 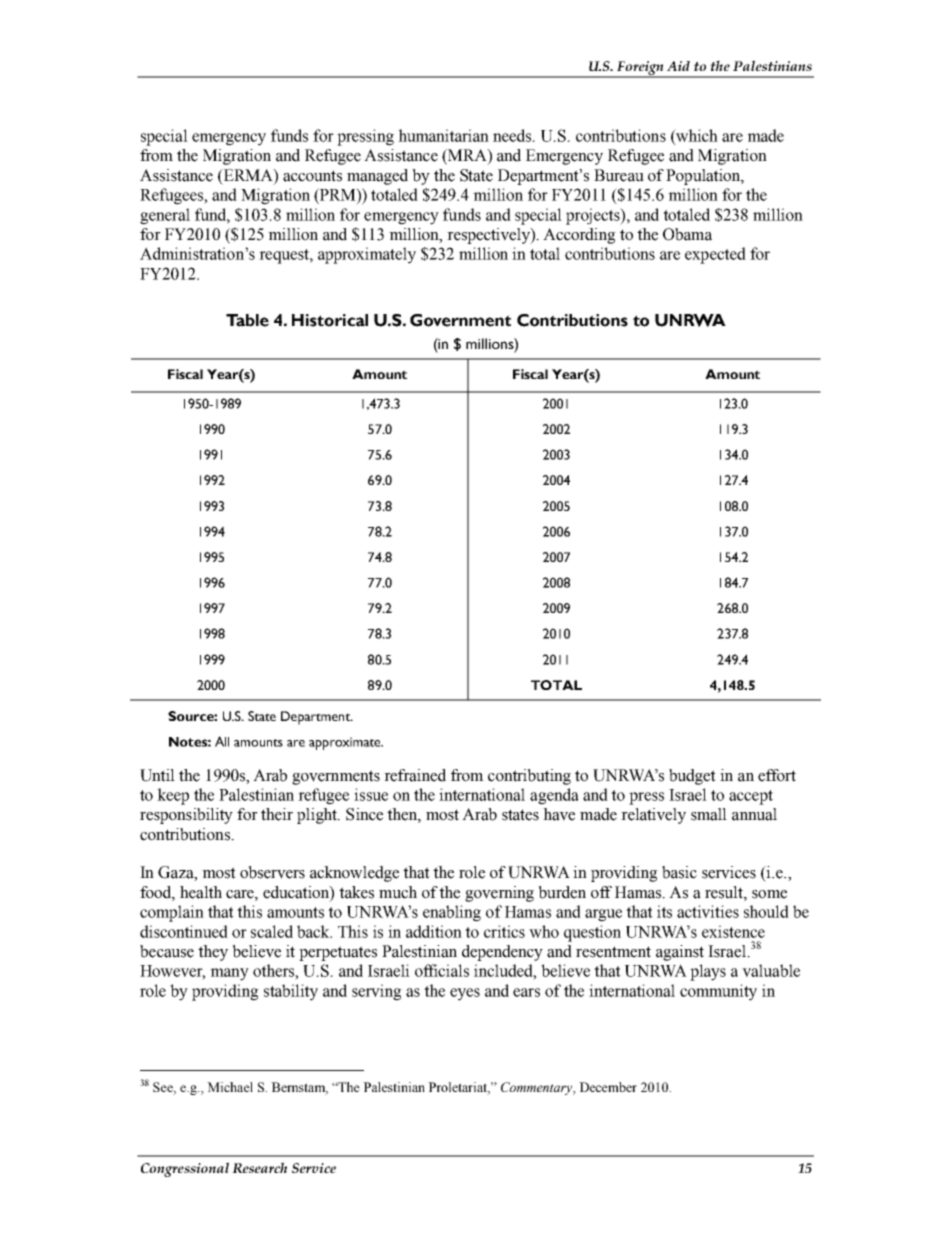 I want to click on ERMA, so click(x=248, y=175).
